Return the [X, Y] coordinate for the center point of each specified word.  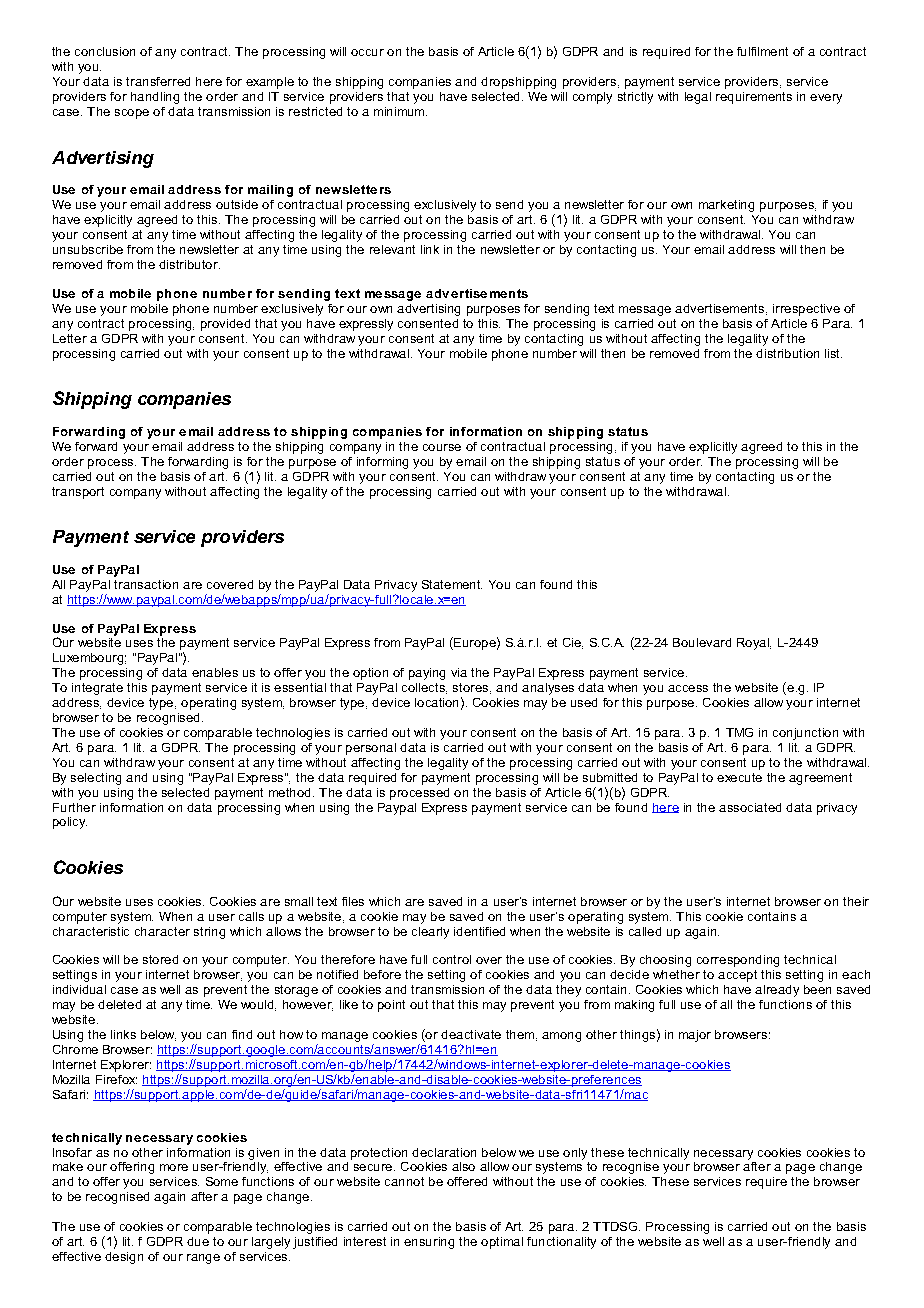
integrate [97, 689]
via [459, 672]
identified [479, 931]
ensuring [429, 1243]
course [442, 447]
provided [225, 325]
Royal [754, 644]
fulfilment [762, 51]
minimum [400, 111]
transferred [158, 81]
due [198, 1241]
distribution [787, 353]
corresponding [738, 961]
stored [160, 959]
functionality [561, 1243]
